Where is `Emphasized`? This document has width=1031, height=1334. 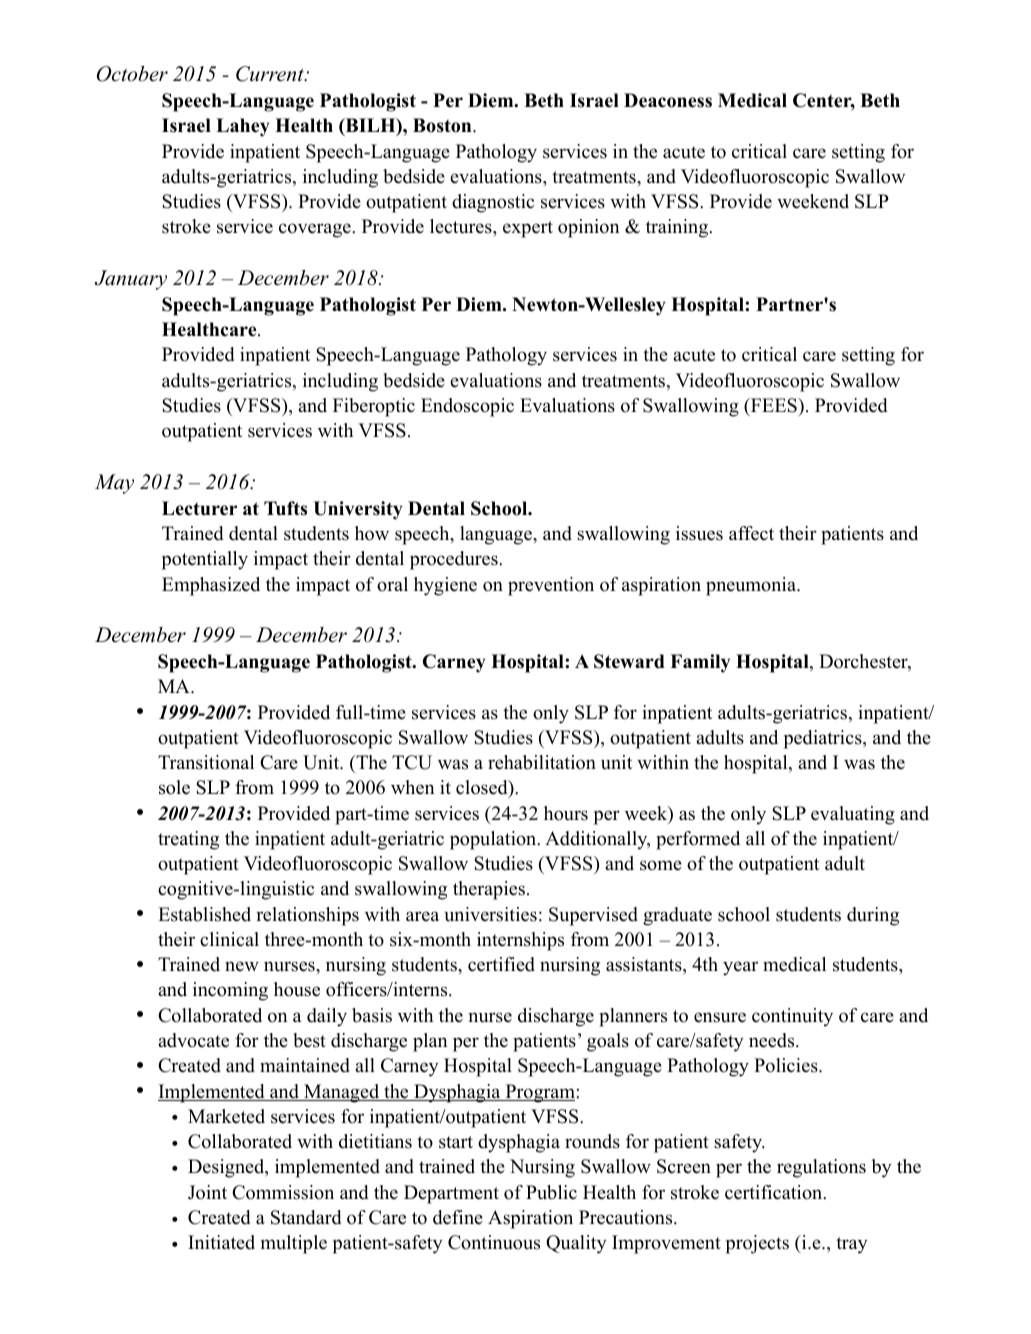 Emphasized is located at coordinates (211, 586).
